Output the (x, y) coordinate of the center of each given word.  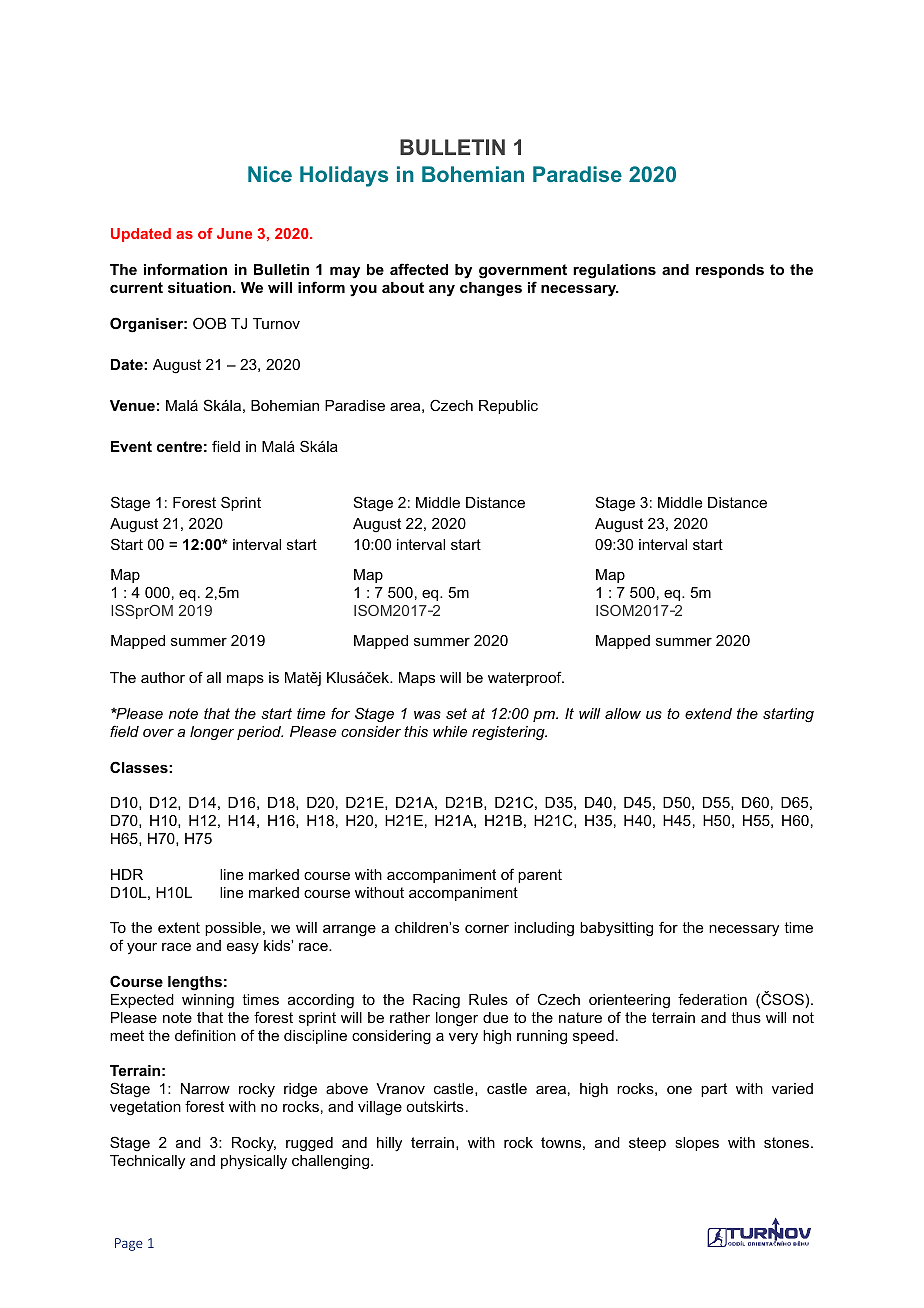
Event (131, 446)
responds (730, 271)
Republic (508, 407)
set (456, 713)
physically (254, 1162)
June (234, 233)
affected (419, 269)
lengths (195, 983)
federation (712, 999)
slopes (697, 1144)
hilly (389, 1144)
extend (708, 713)
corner (487, 929)
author (163, 677)
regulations (614, 271)
